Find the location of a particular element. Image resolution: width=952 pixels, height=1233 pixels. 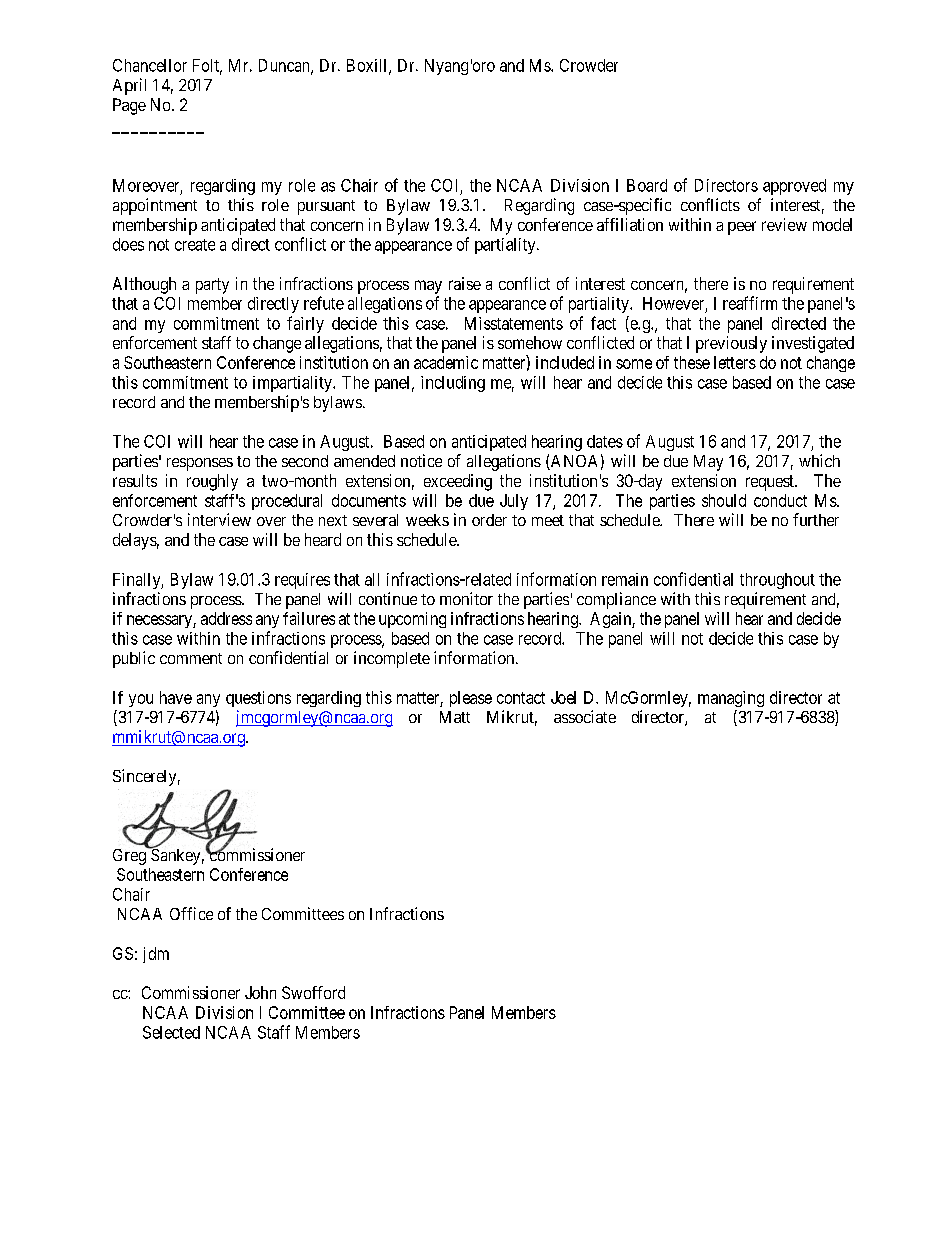

Chancellor is located at coordinates (150, 65).
